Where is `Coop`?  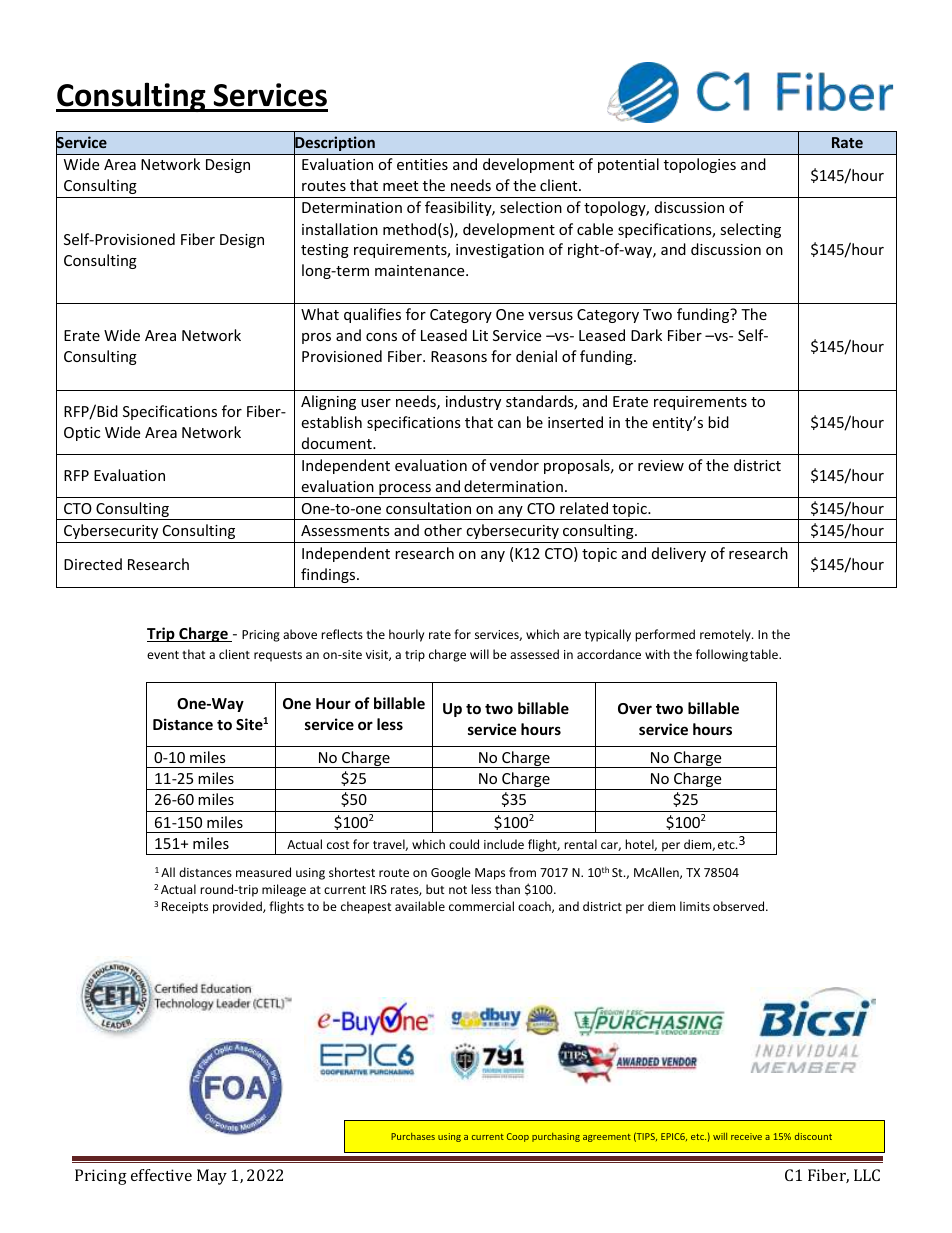
Coop is located at coordinates (518, 1137).
